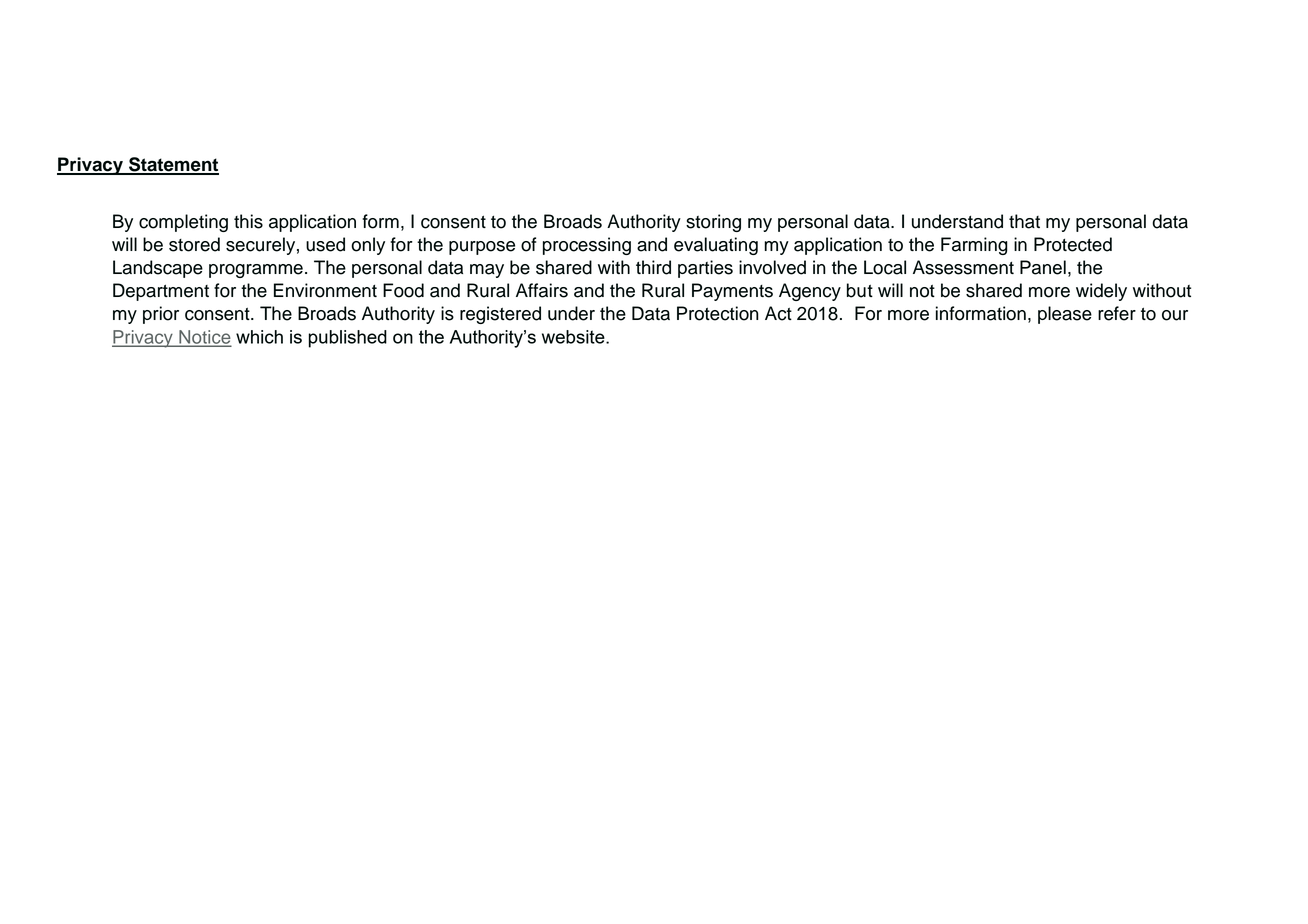  Describe the element at coordinates (256, 271) in the screenshot. I see `programme` at that location.
